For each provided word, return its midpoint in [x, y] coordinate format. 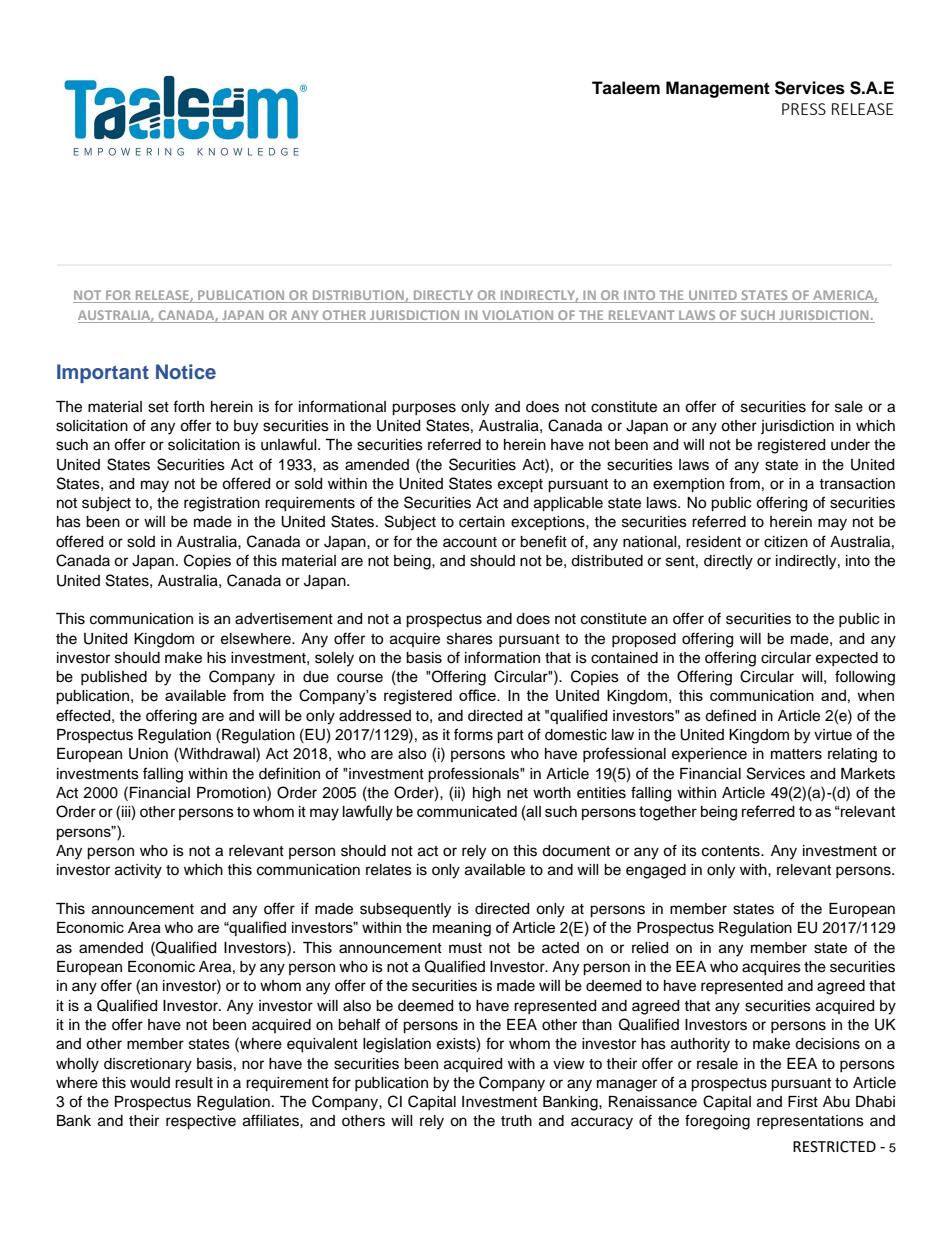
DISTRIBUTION [358, 296]
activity [138, 871]
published [114, 678]
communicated [467, 811]
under [850, 445]
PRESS [804, 109]
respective [201, 1122]
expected [847, 659]
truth [516, 1121]
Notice [186, 371]
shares [470, 639]
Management [718, 89]
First [803, 1102]
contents [732, 851]
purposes [424, 409]
